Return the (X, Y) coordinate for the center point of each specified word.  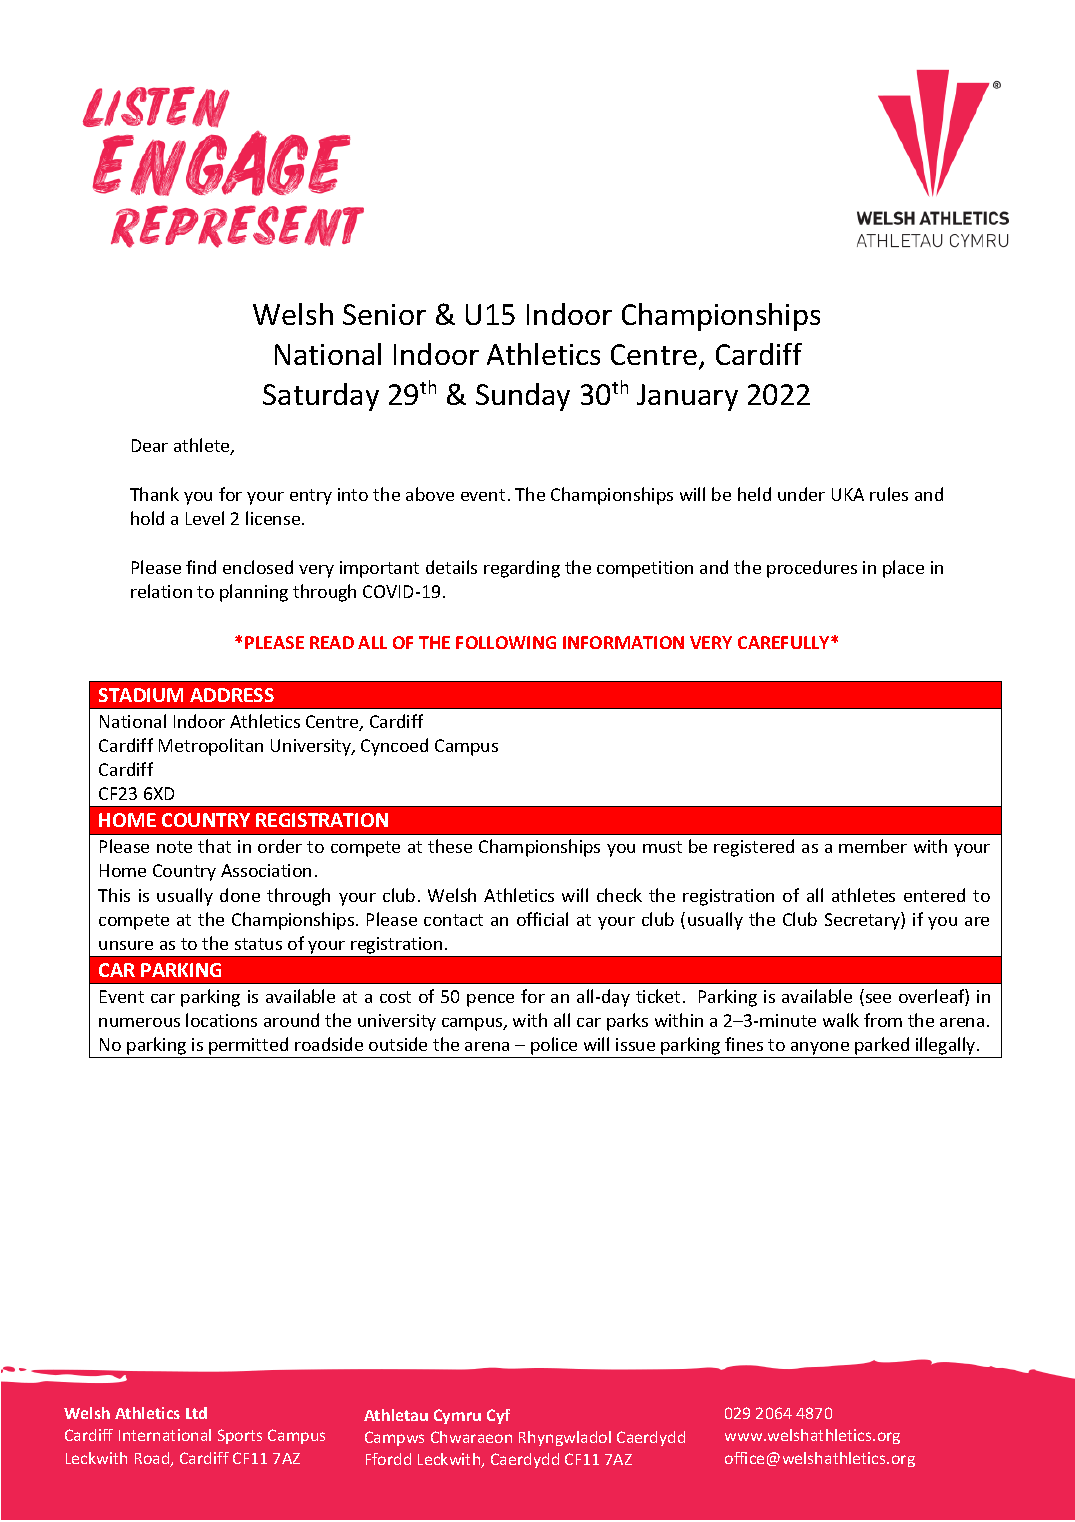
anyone (820, 1050)
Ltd (196, 1413)
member (873, 846)
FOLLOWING (506, 642)
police (554, 1047)
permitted (249, 1047)
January (687, 397)
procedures (812, 569)
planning (254, 593)
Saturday (321, 397)
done (240, 895)
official (542, 919)
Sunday (523, 397)
